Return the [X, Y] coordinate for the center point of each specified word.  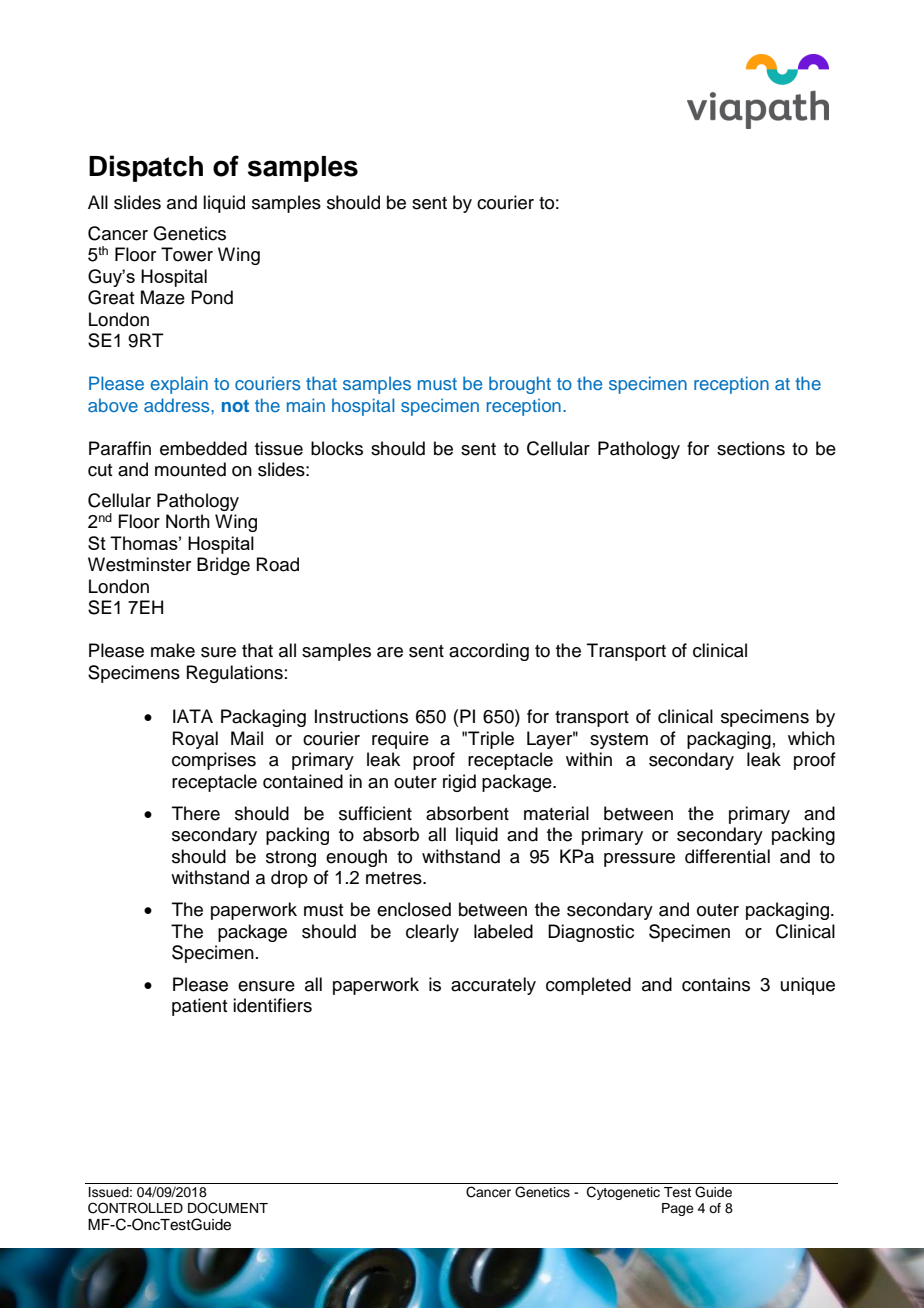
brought [520, 385]
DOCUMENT [228, 1208]
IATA [193, 716]
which [811, 738]
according [489, 652]
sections [751, 448]
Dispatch [146, 168]
